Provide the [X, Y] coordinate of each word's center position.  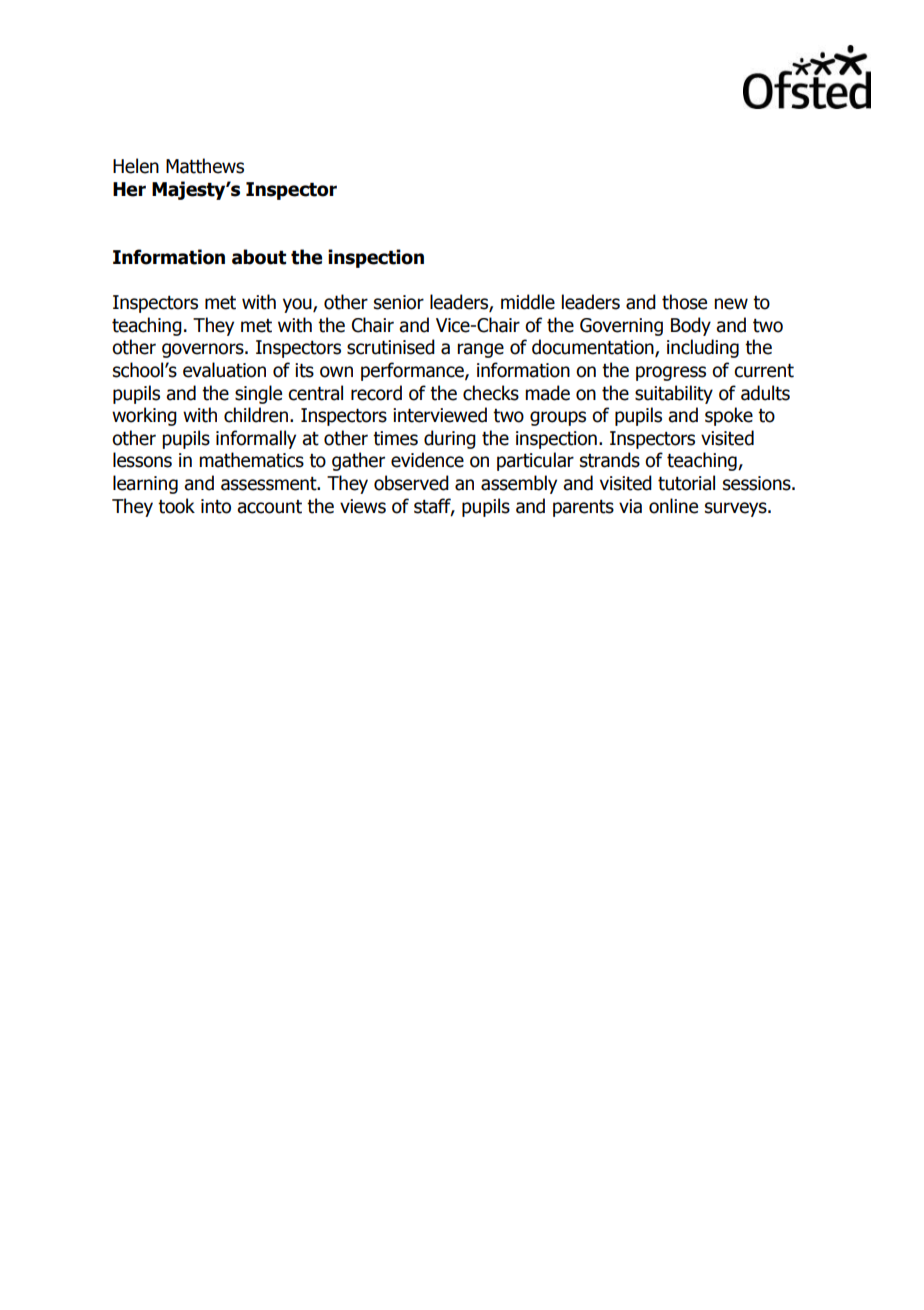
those [684, 302]
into [216, 506]
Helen [136, 166]
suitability [674, 394]
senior [399, 302]
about [259, 257]
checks [491, 393]
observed [411, 483]
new [731, 304]
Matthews [205, 166]
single [258, 394]
